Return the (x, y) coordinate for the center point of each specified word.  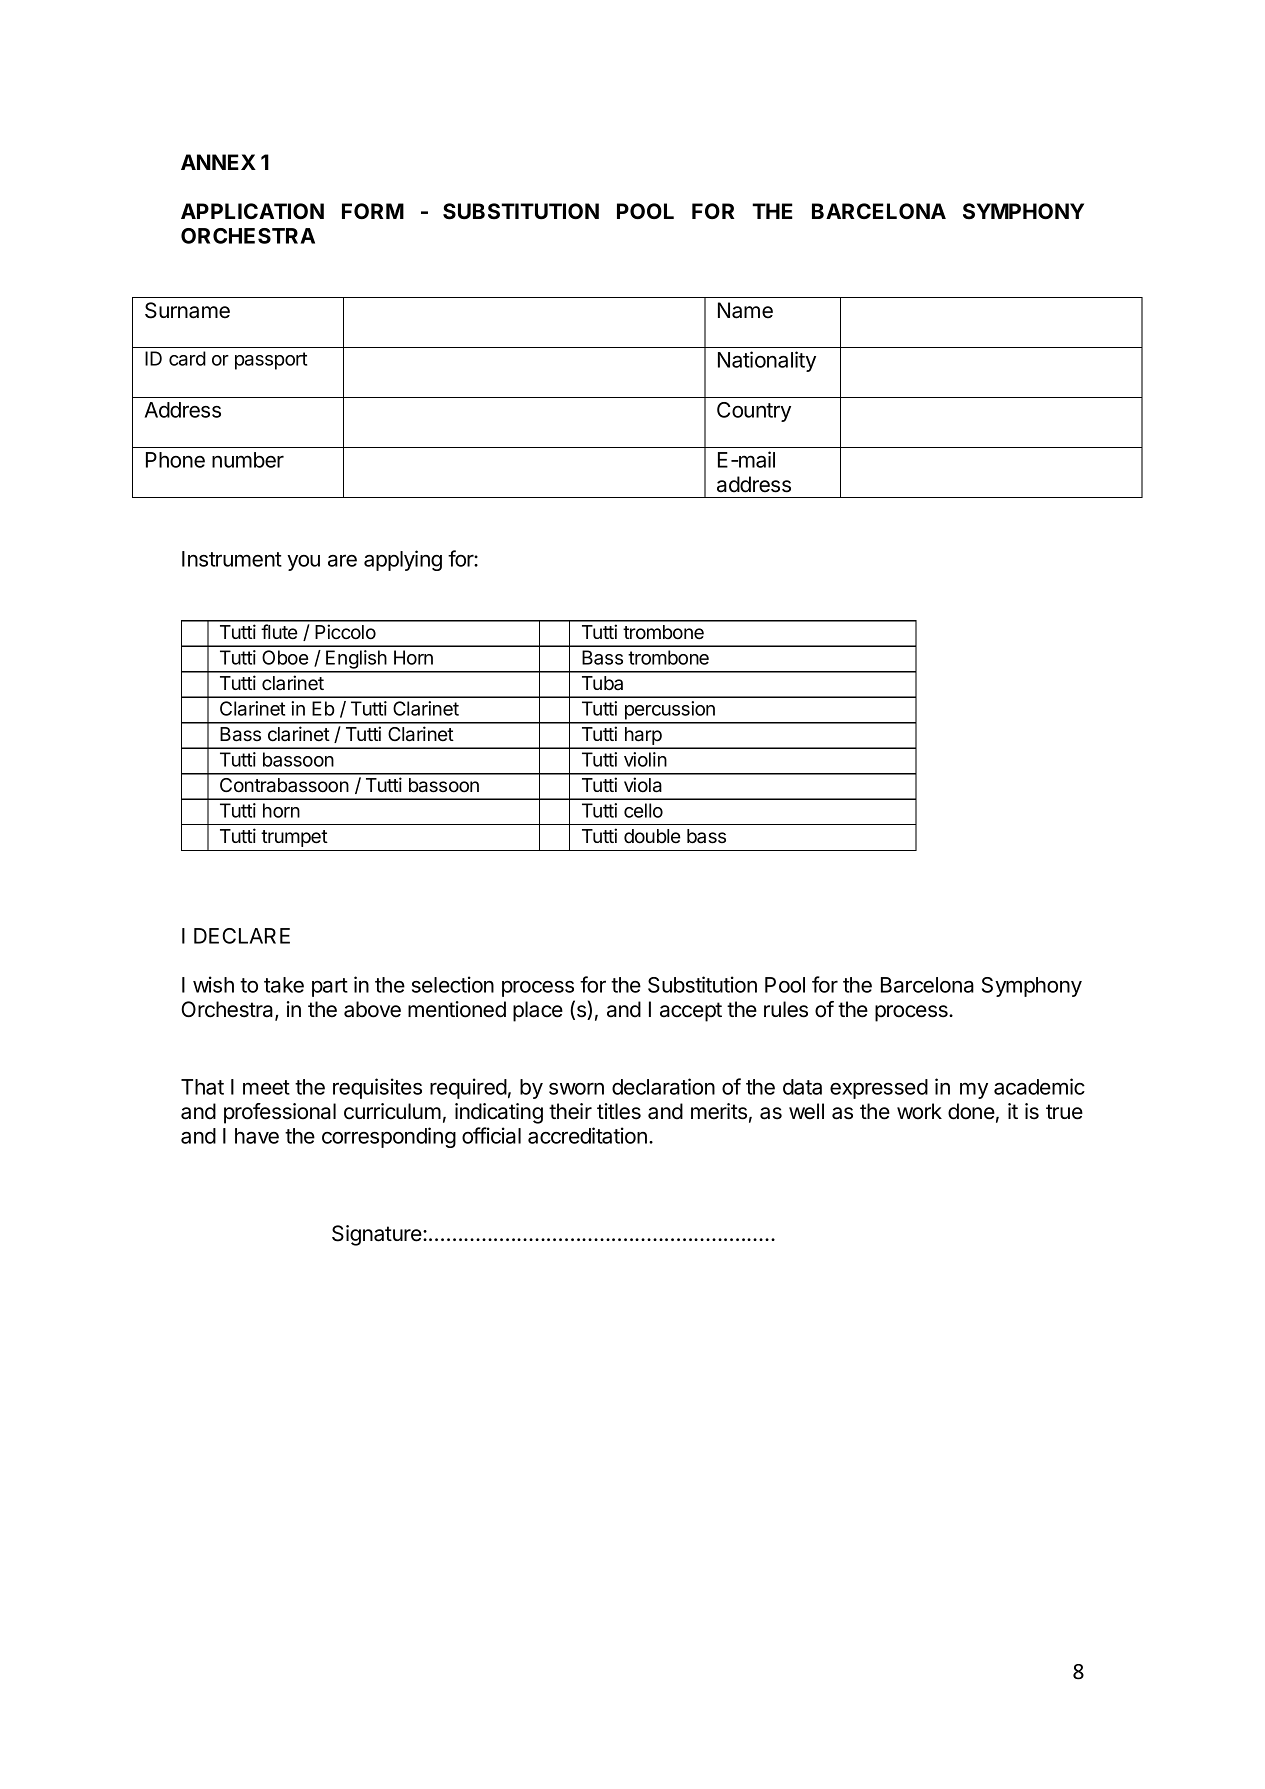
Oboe (285, 657)
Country (754, 412)
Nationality (767, 361)
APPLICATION (252, 211)
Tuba (602, 683)
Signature (378, 1235)
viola (643, 785)
